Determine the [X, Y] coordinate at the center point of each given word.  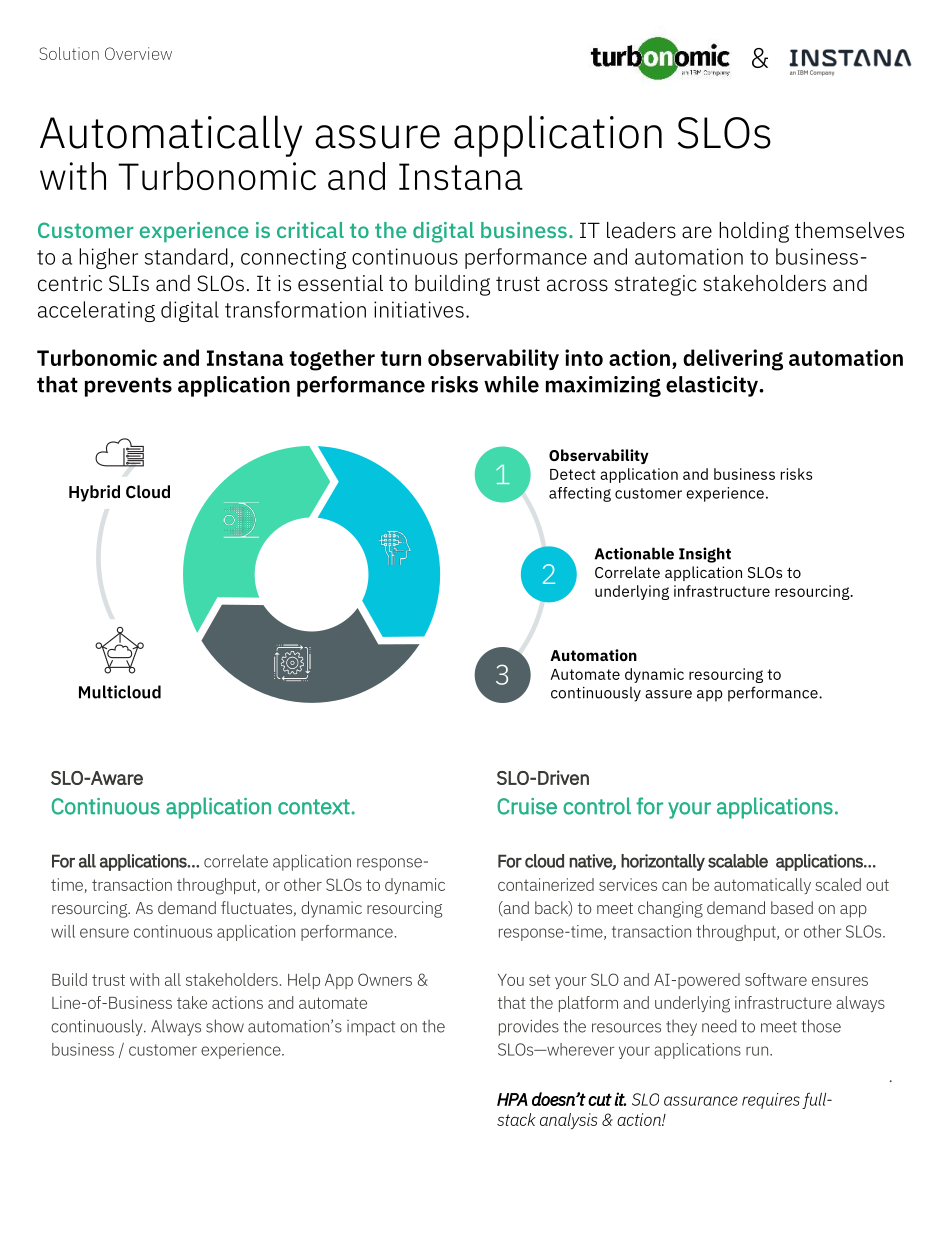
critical [310, 230]
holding [754, 232]
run [758, 1051]
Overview [138, 53]
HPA [512, 1099]
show [225, 1026]
